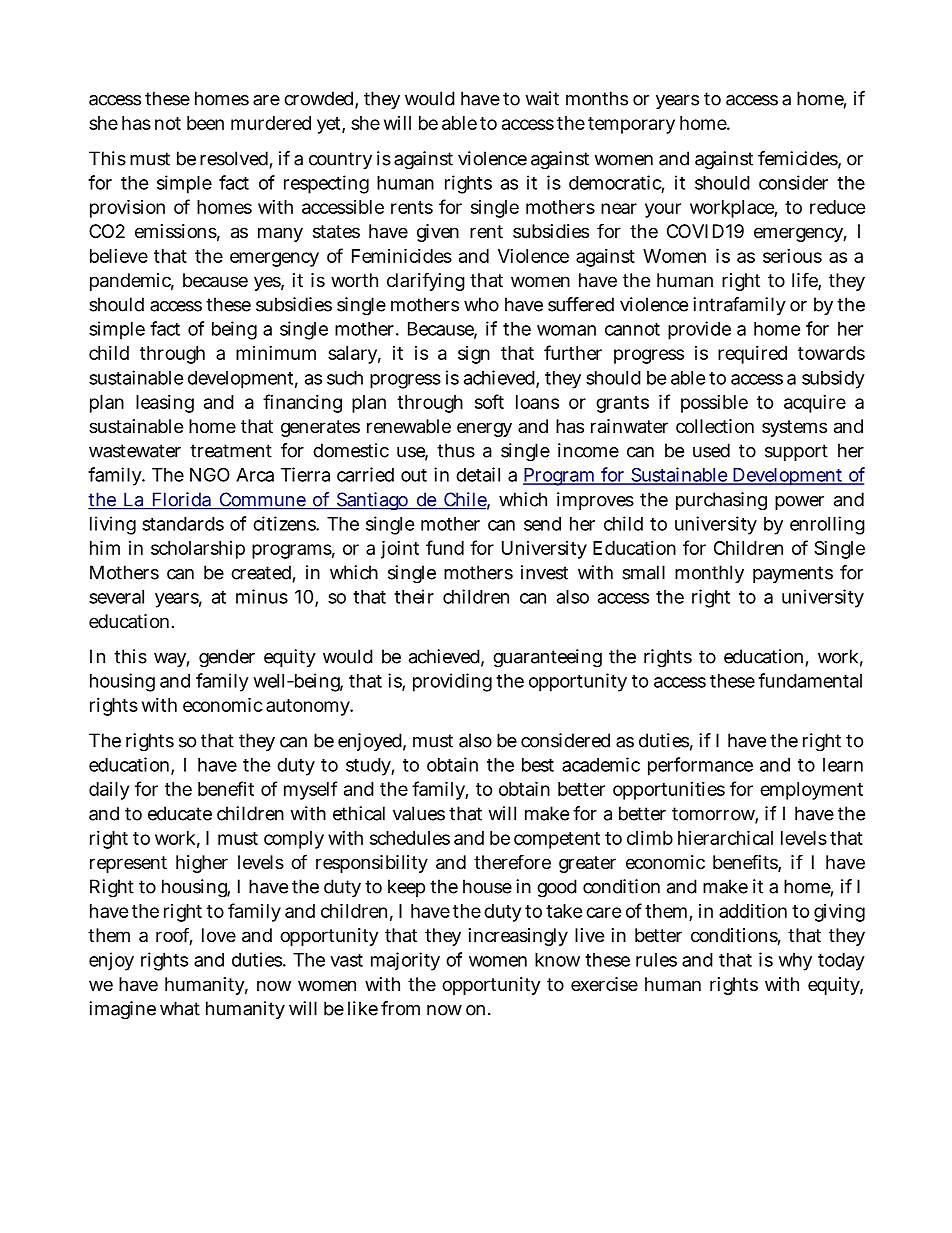  What do you see at coordinates (474, 355) in the screenshot?
I see `sign` at bounding box center [474, 355].
